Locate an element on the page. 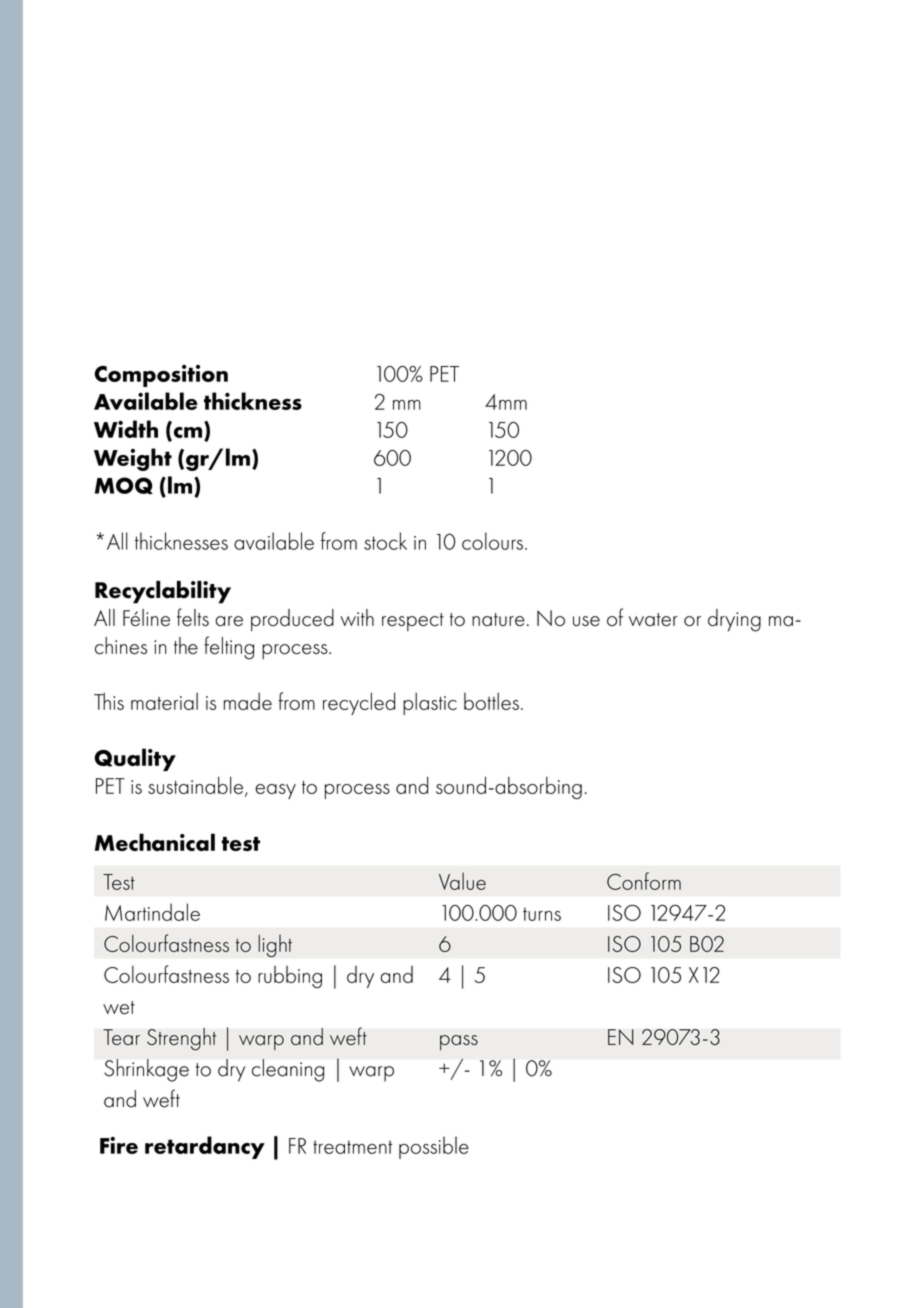 The height and width of the image is (1308, 924). retardancy is located at coordinates (205, 1147).
